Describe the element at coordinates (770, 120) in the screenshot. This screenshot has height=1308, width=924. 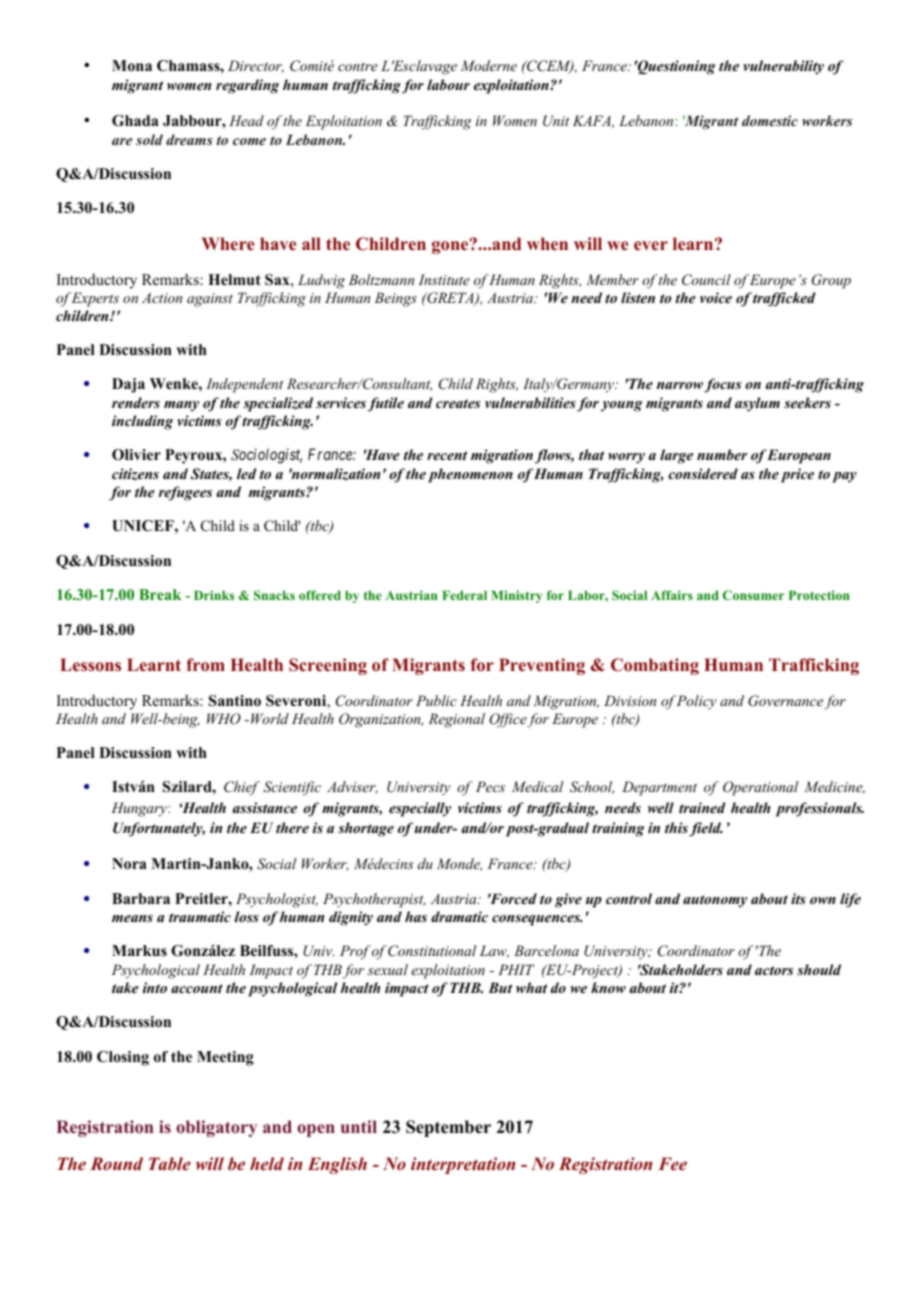
I see `domestic` at that location.
